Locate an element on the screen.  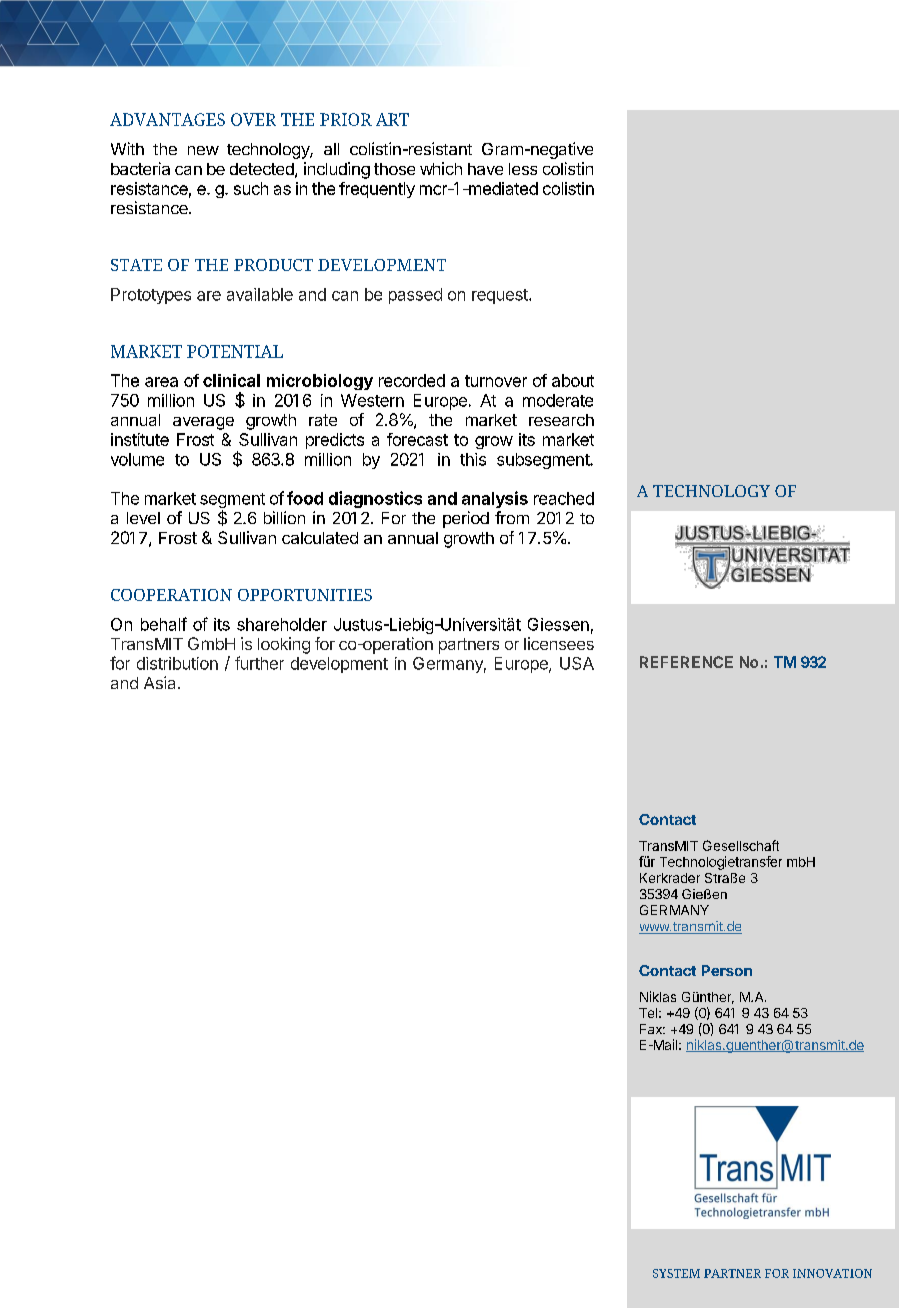
reached is located at coordinates (564, 498).
